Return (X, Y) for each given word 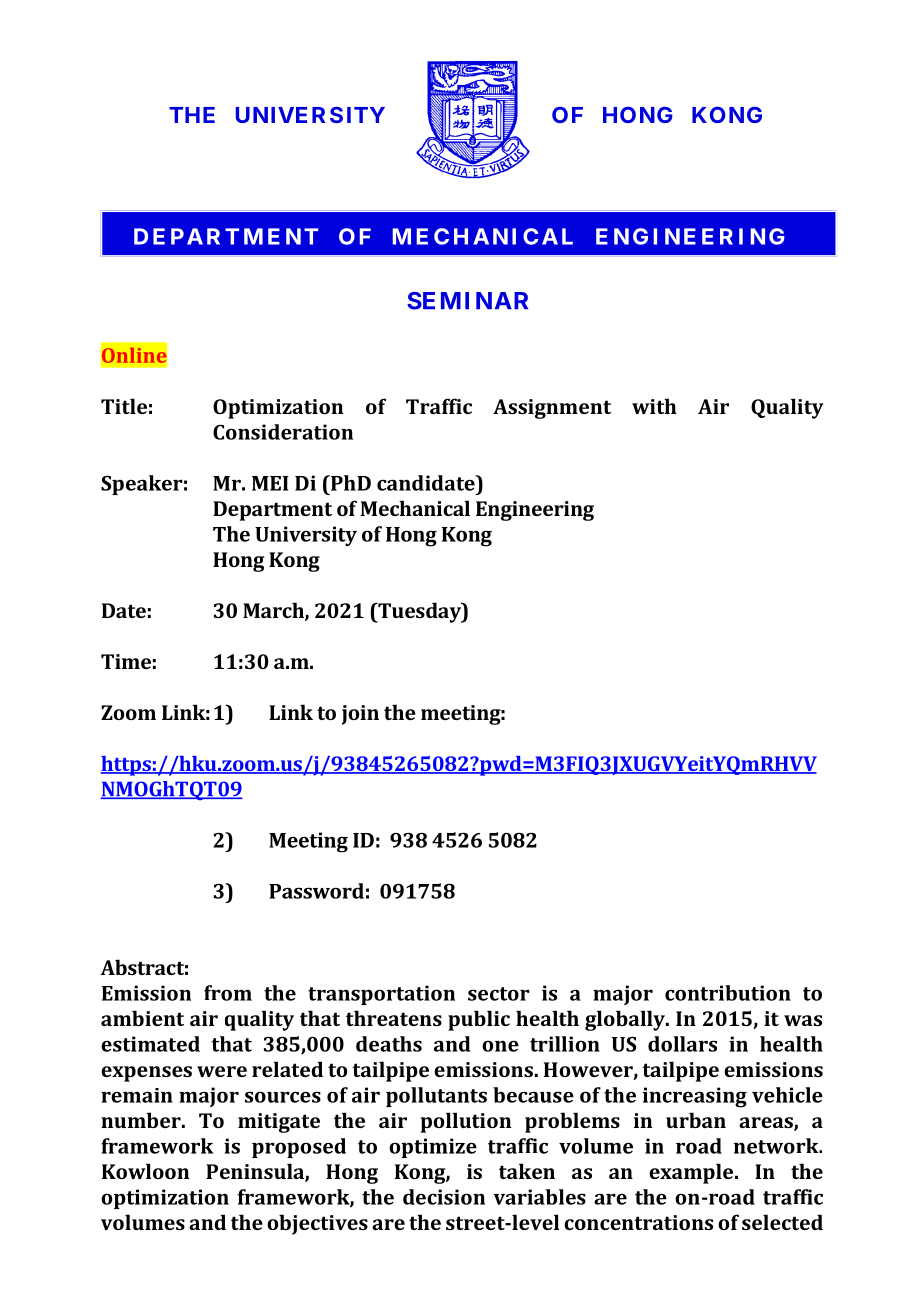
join (360, 715)
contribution (728, 993)
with (654, 406)
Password (316, 891)
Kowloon (145, 1171)
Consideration (283, 432)
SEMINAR (467, 301)
